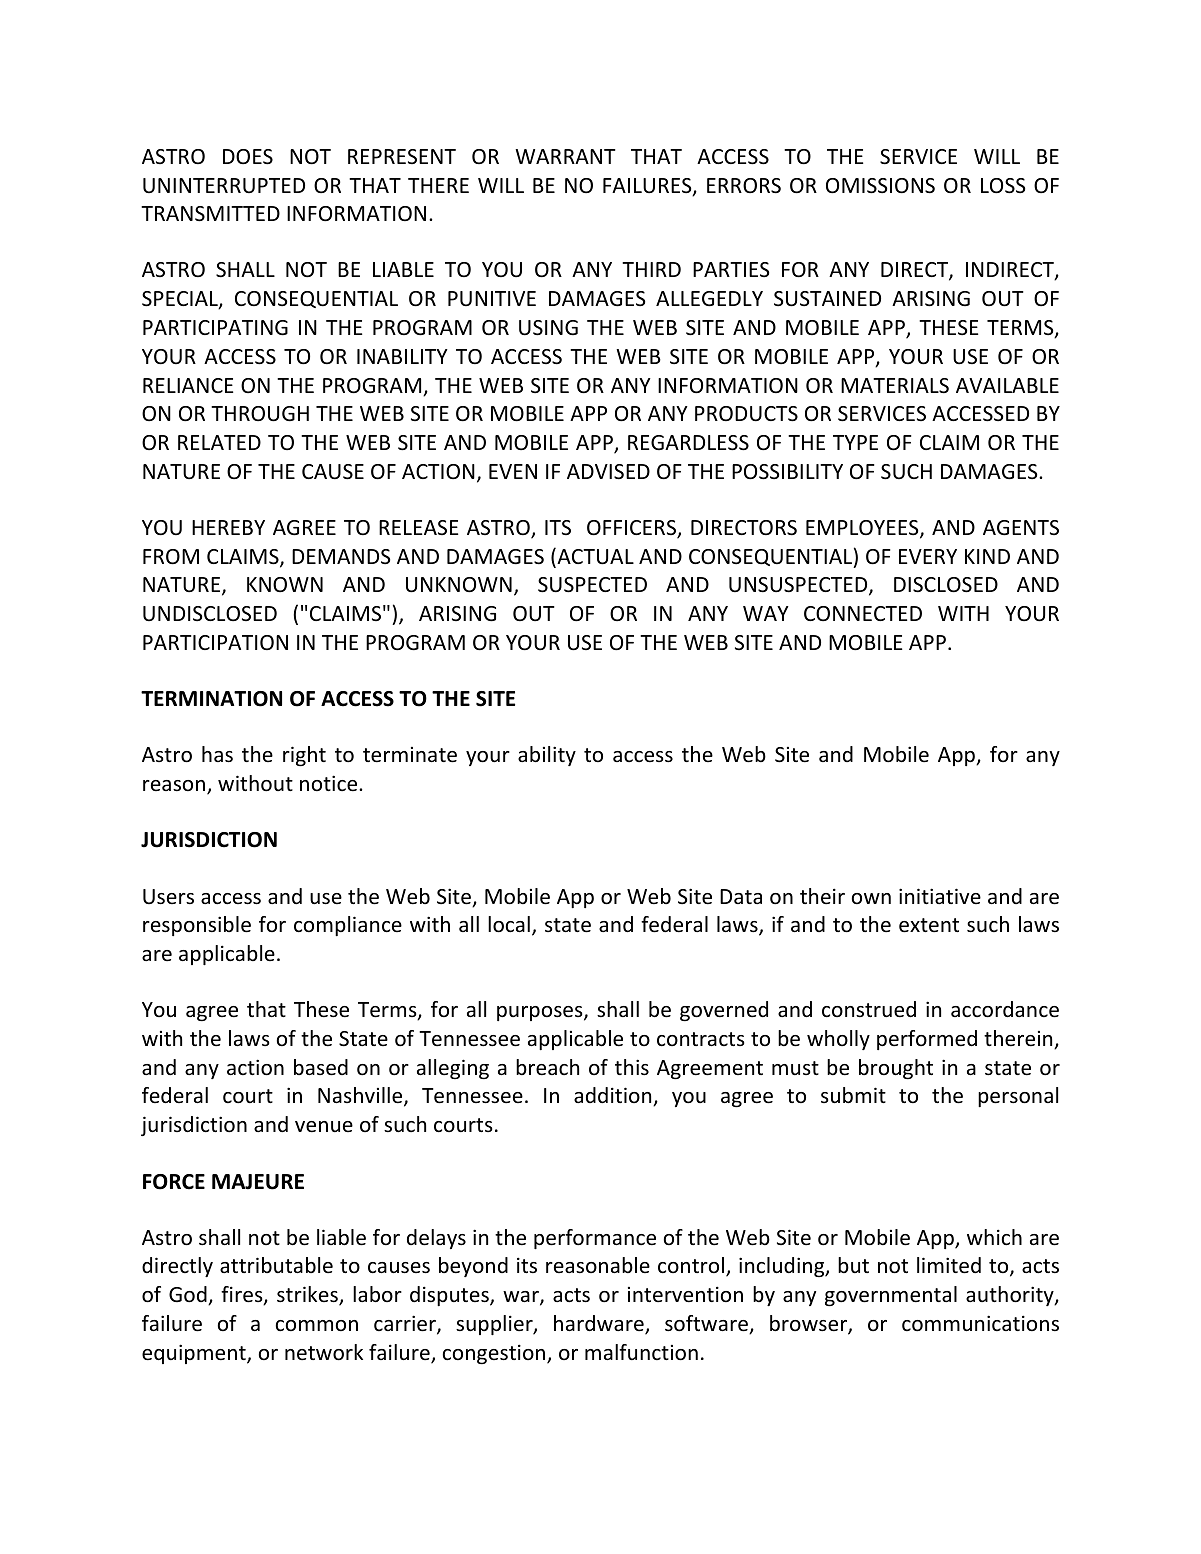 The height and width of the image is (1554, 1201). I want to click on governmental, so click(891, 1296).
